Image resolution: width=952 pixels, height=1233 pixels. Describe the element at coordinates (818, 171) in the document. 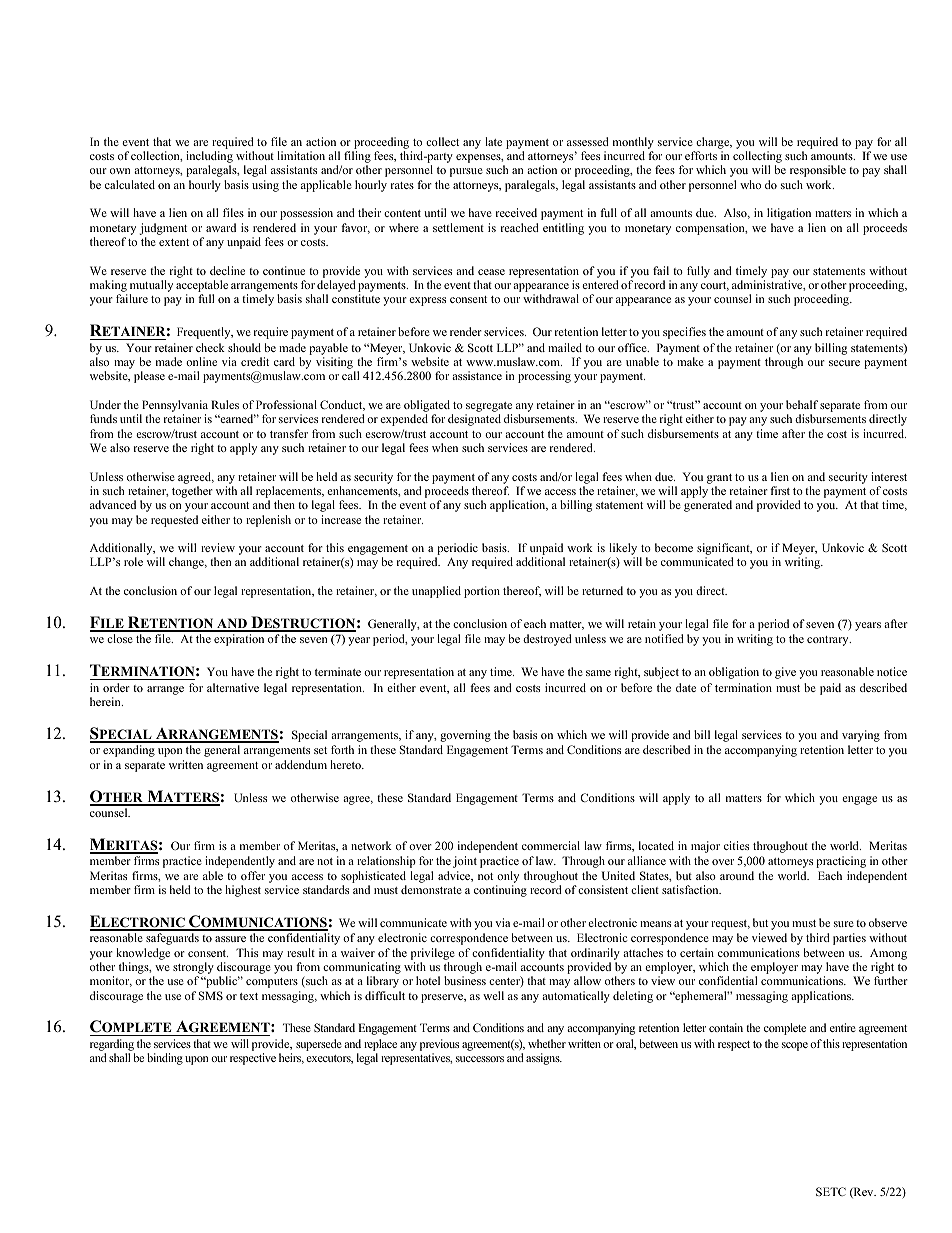

I see `responsible` at that location.
